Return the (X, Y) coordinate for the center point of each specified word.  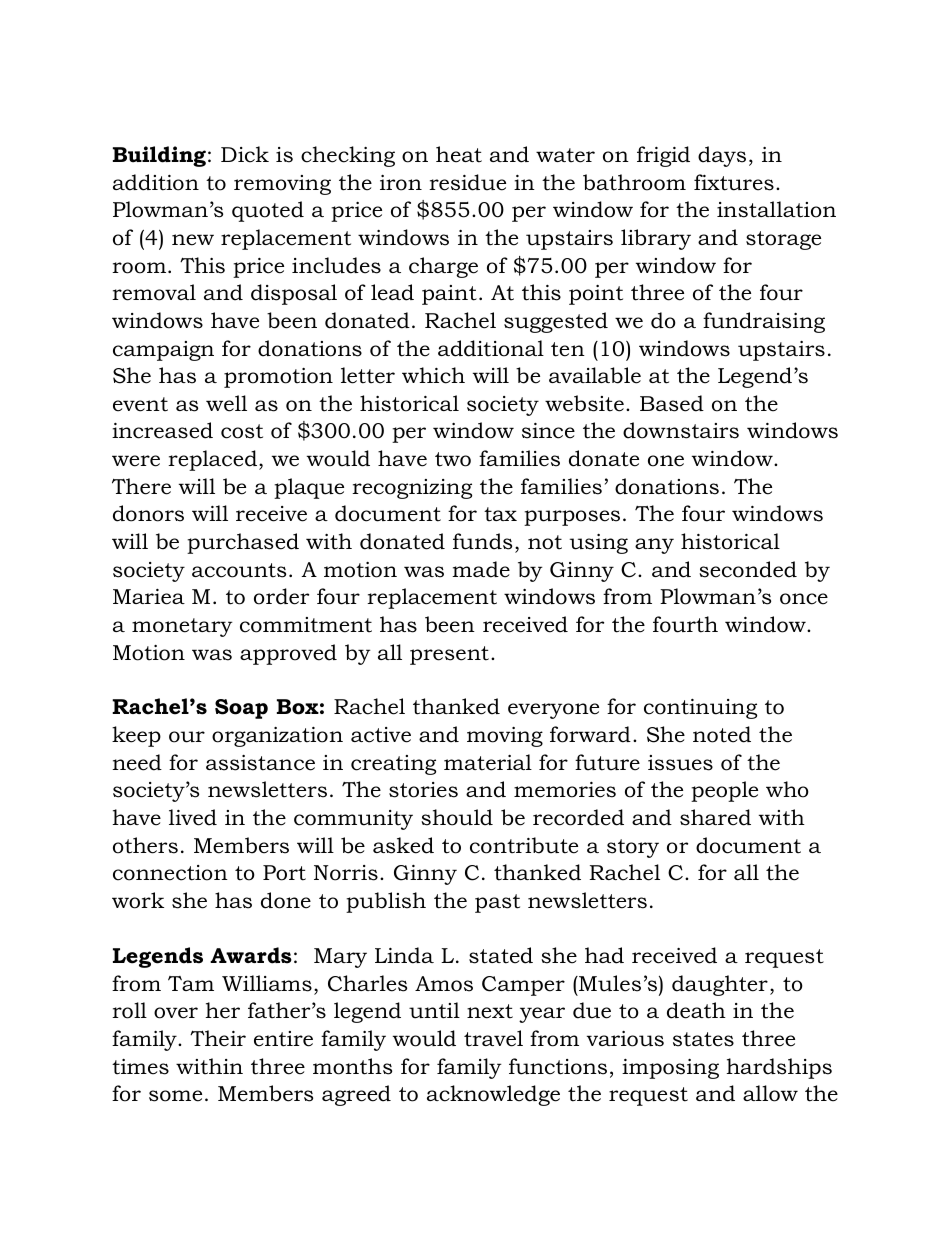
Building (159, 156)
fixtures (734, 182)
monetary (182, 627)
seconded (748, 569)
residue (467, 182)
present (449, 655)
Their (218, 1038)
